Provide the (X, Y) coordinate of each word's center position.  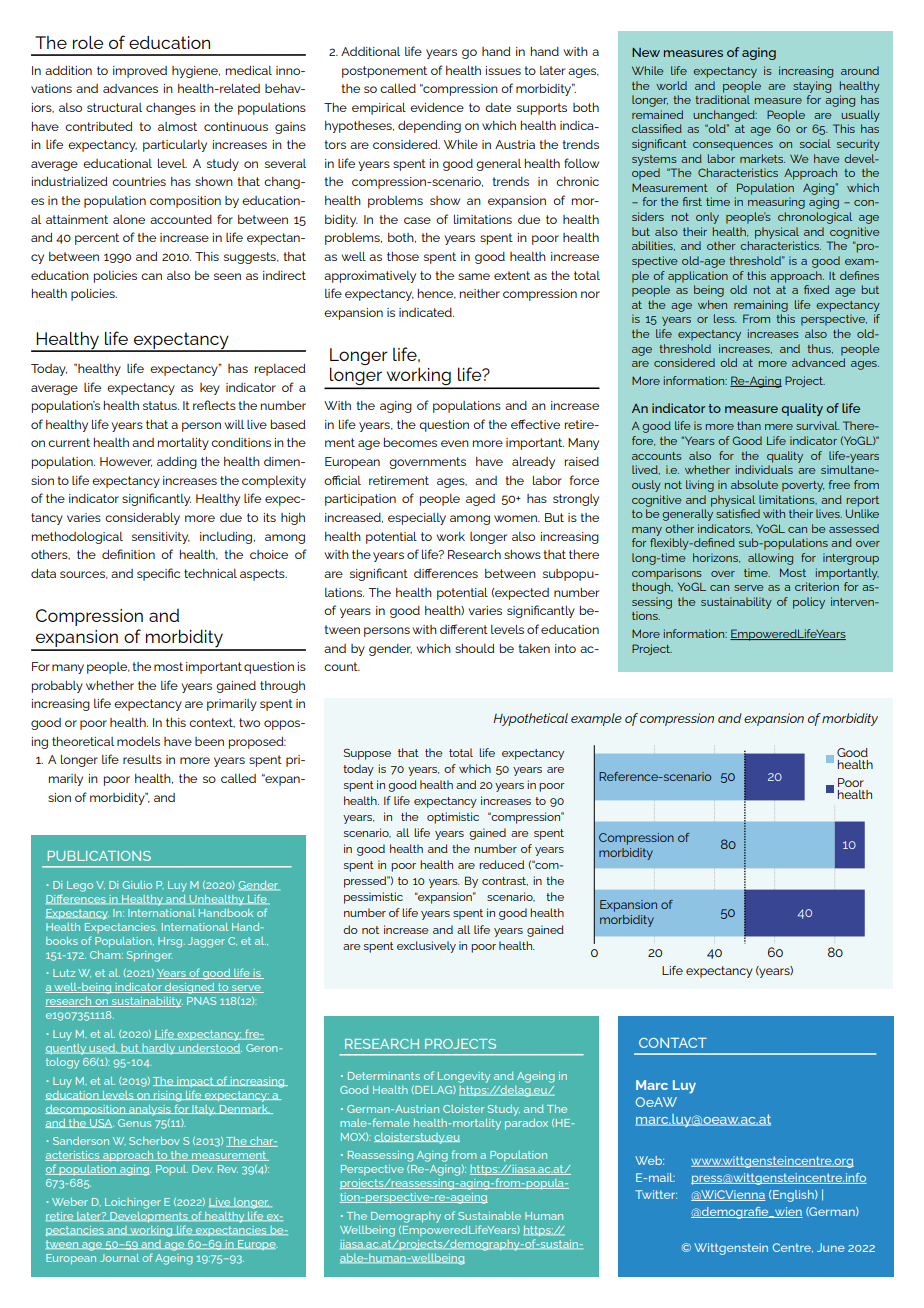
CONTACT (673, 1043)
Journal (119, 1258)
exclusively (426, 947)
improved (140, 72)
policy (809, 603)
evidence (437, 107)
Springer (149, 956)
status (161, 405)
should (475, 648)
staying (812, 87)
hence (437, 294)
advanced (818, 362)
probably (57, 687)
